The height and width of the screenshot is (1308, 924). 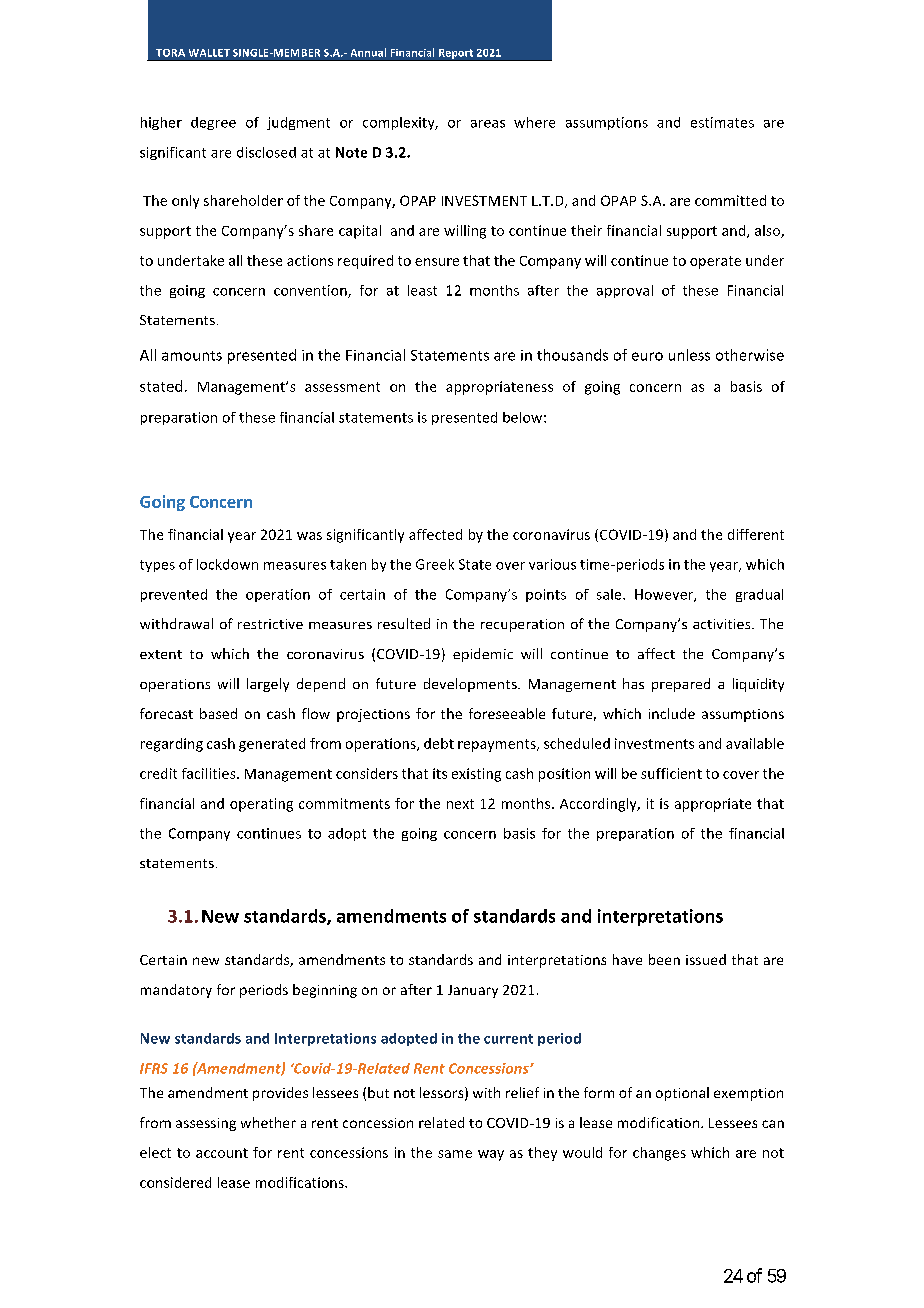 I want to click on areas, so click(x=488, y=124).
